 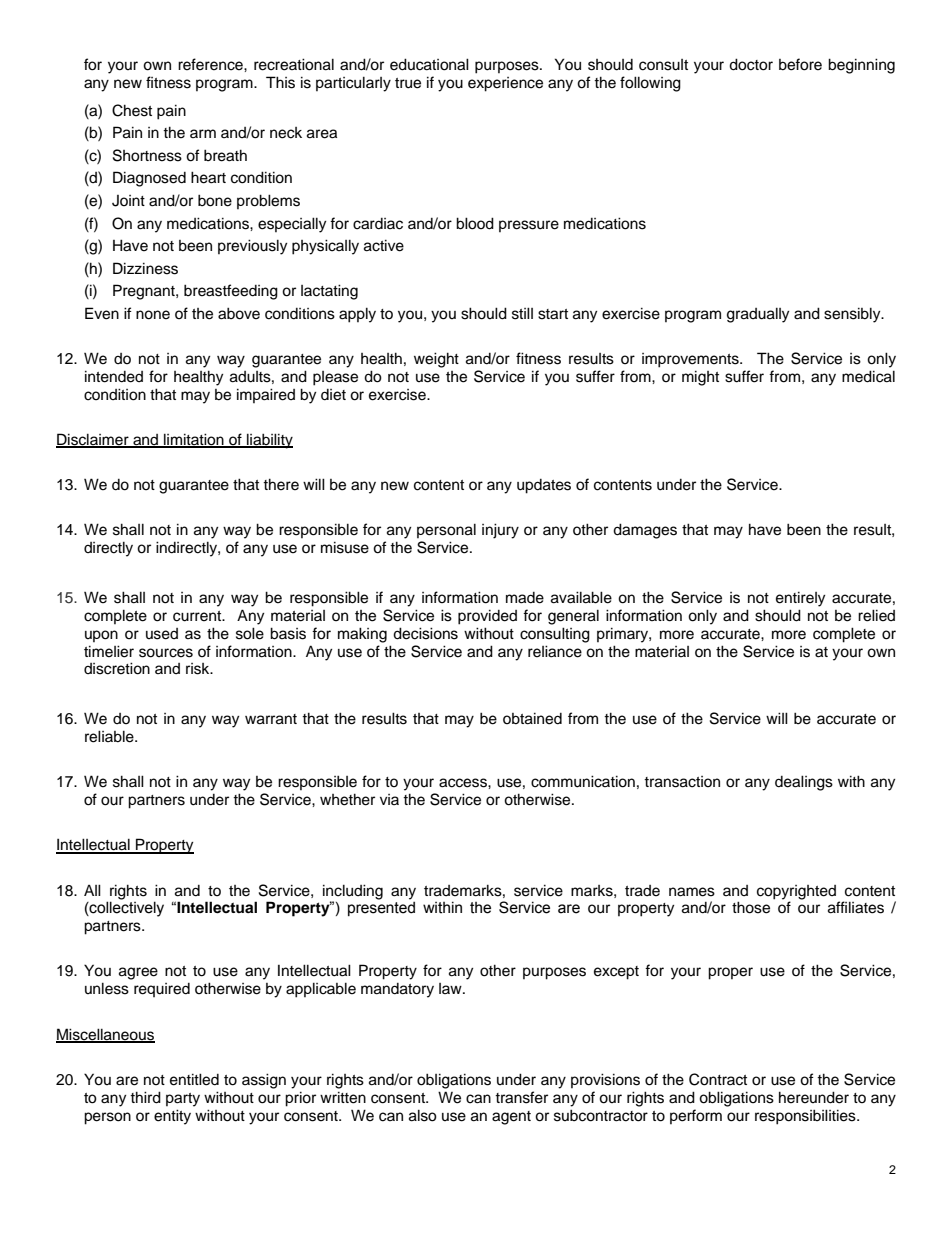 What do you see at coordinates (199, 669) in the screenshot?
I see `risk` at bounding box center [199, 669].
